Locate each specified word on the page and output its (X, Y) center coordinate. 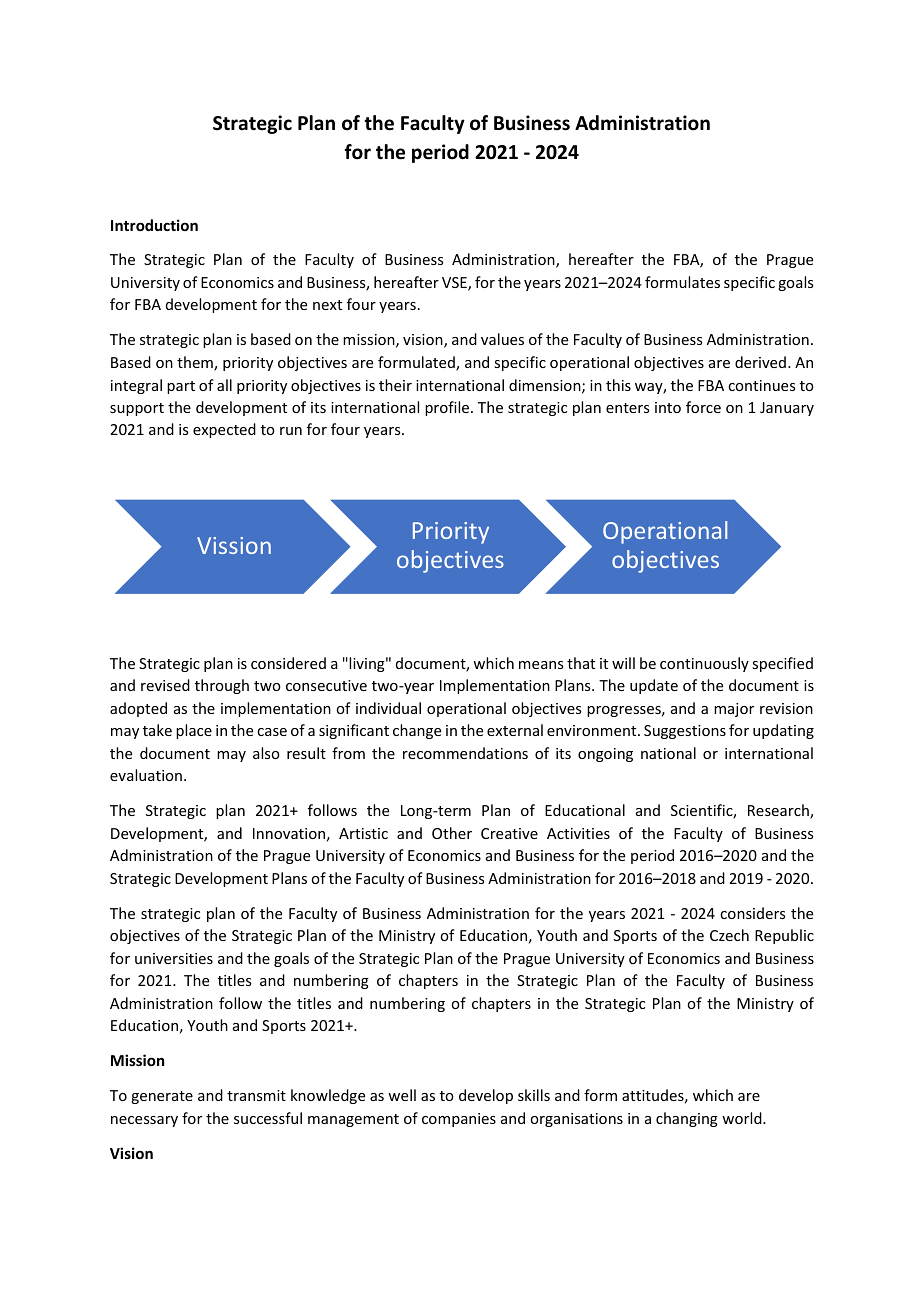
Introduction (154, 225)
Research (779, 811)
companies (459, 1120)
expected (224, 430)
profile (448, 408)
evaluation (146, 775)
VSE (455, 284)
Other (452, 833)
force (703, 407)
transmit (256, 1095)
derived (760, 362)
